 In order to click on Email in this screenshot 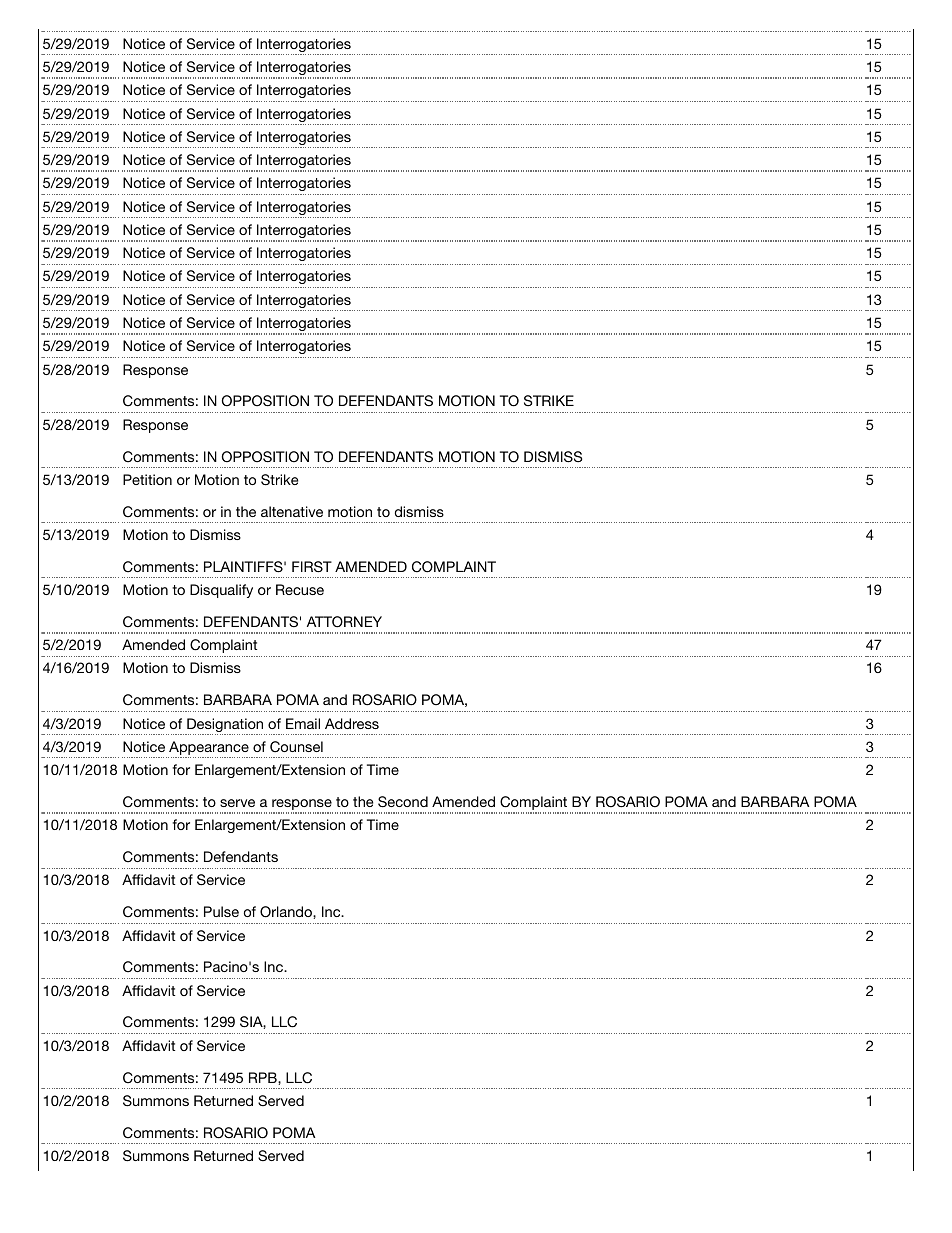, I will do `click(303, 723)`.
